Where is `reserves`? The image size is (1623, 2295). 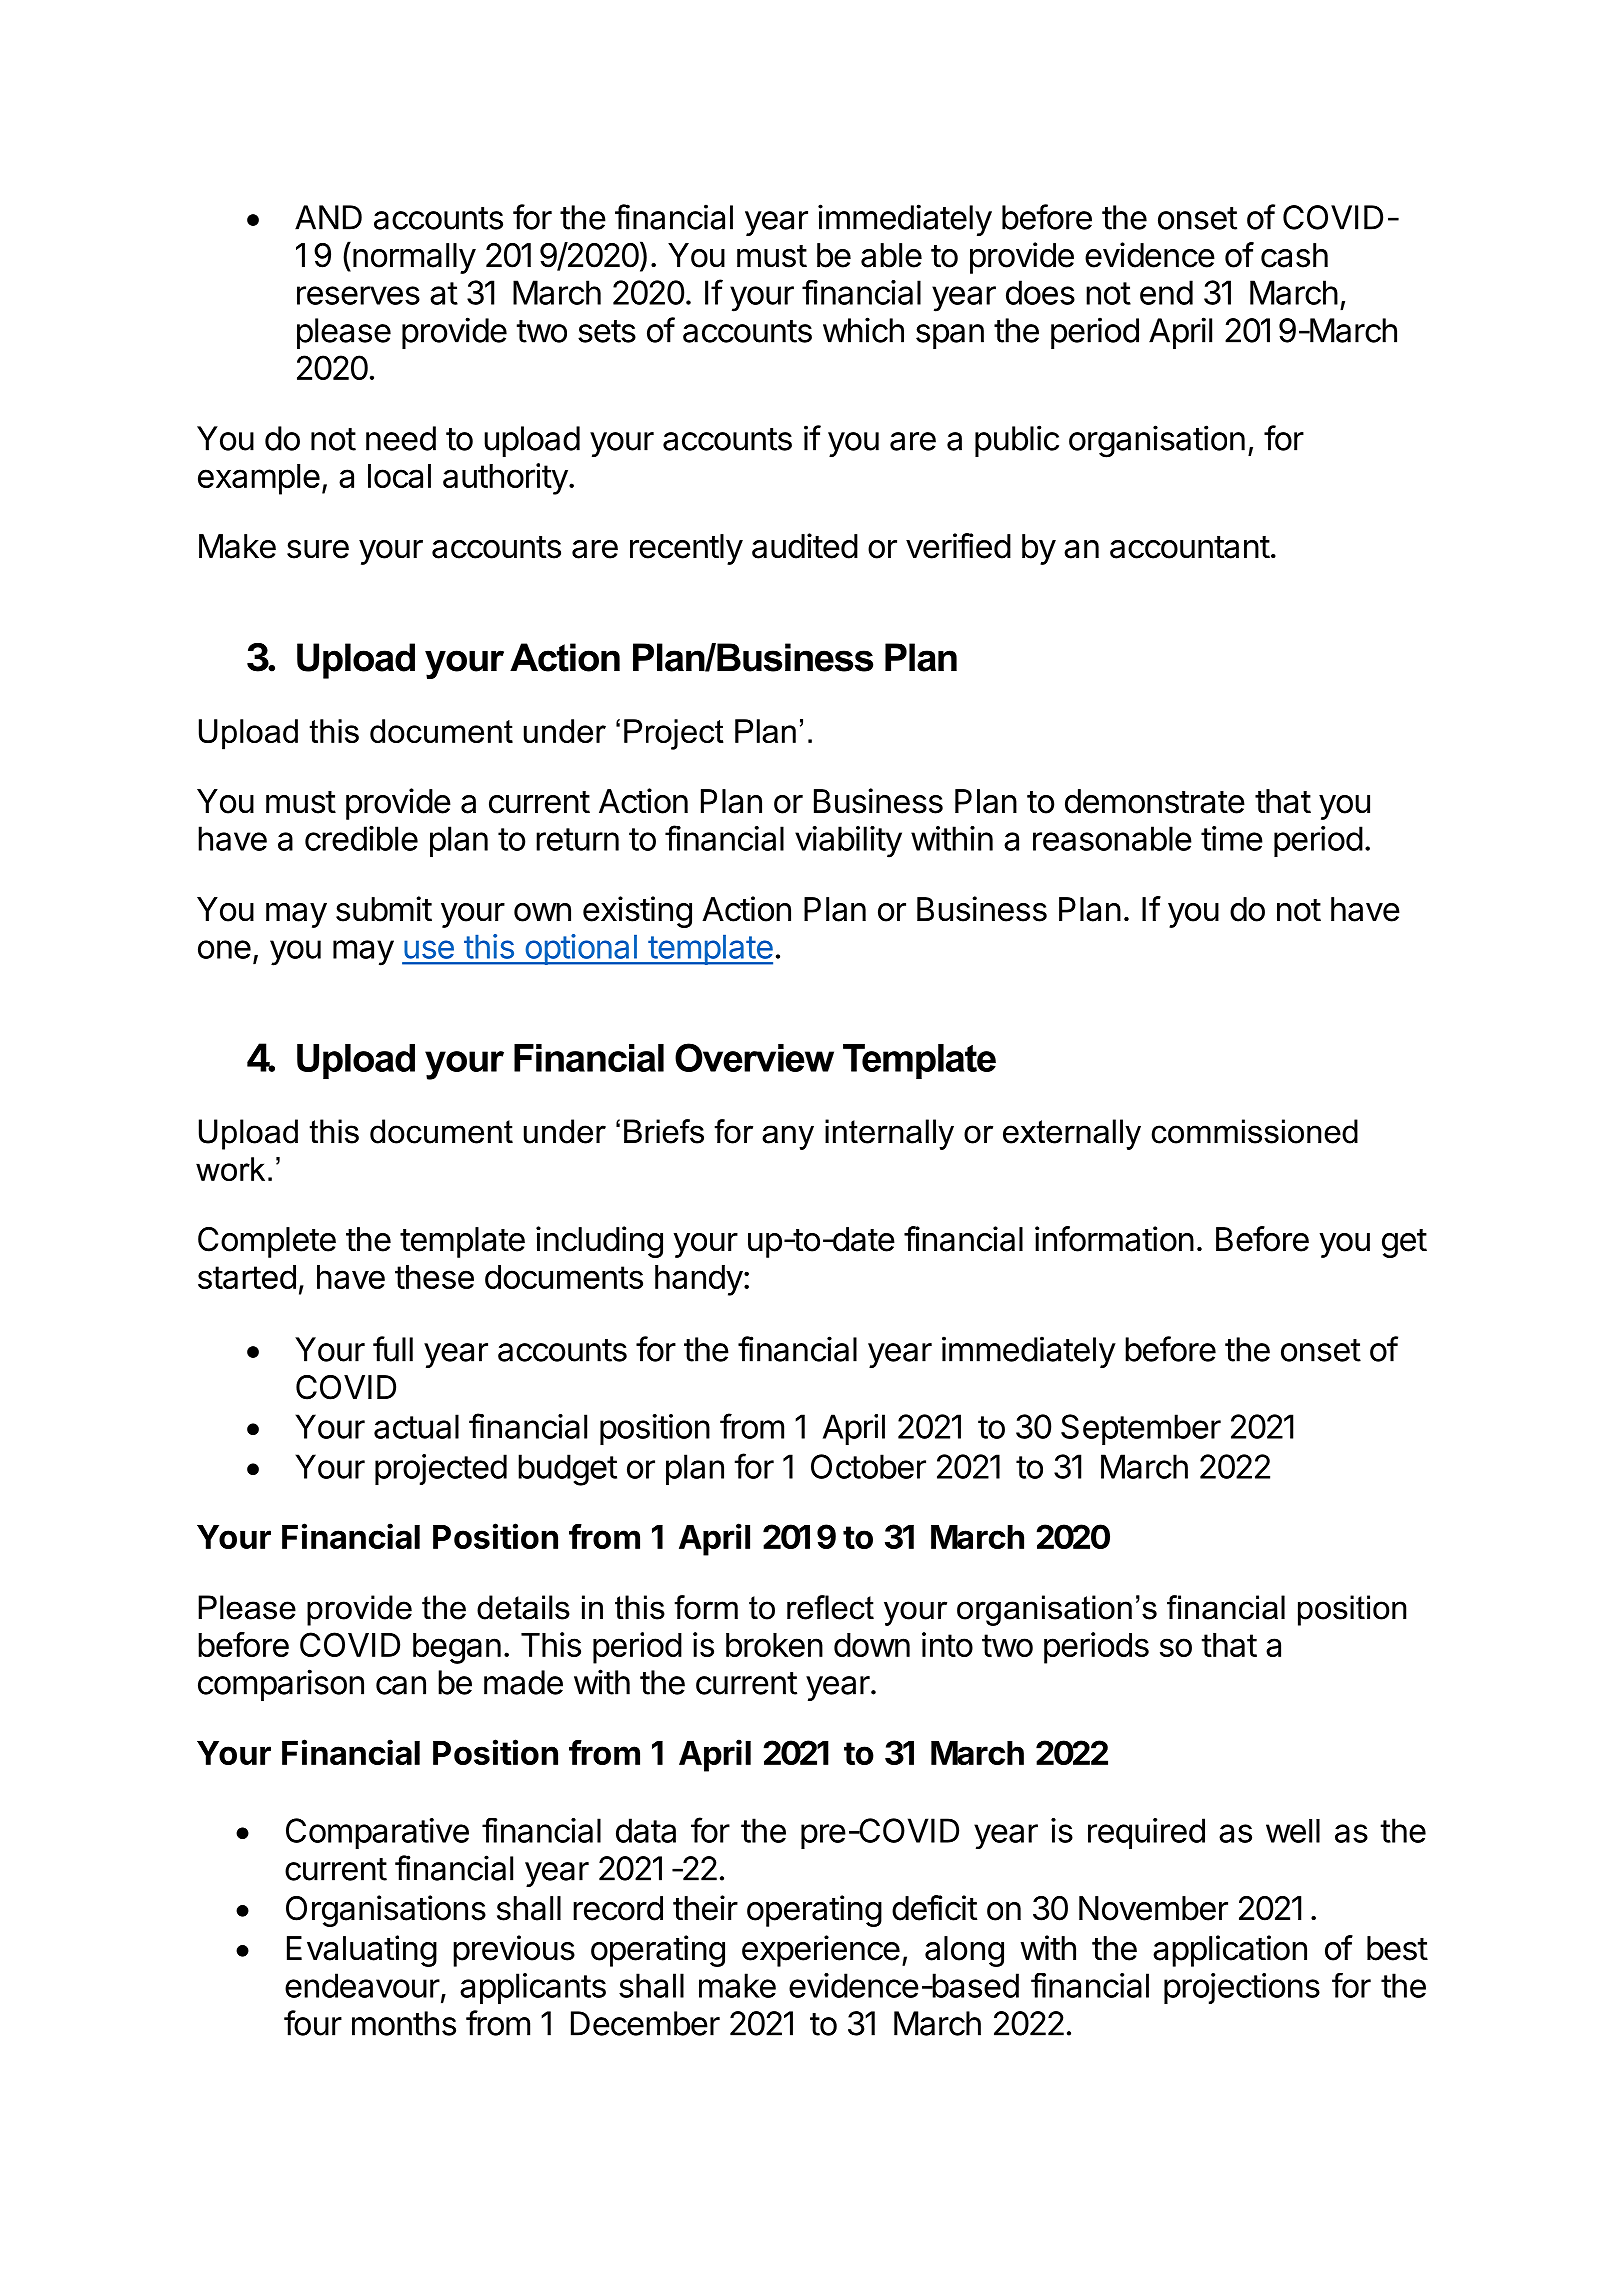 reserves is located at coordinates (358, 295).
